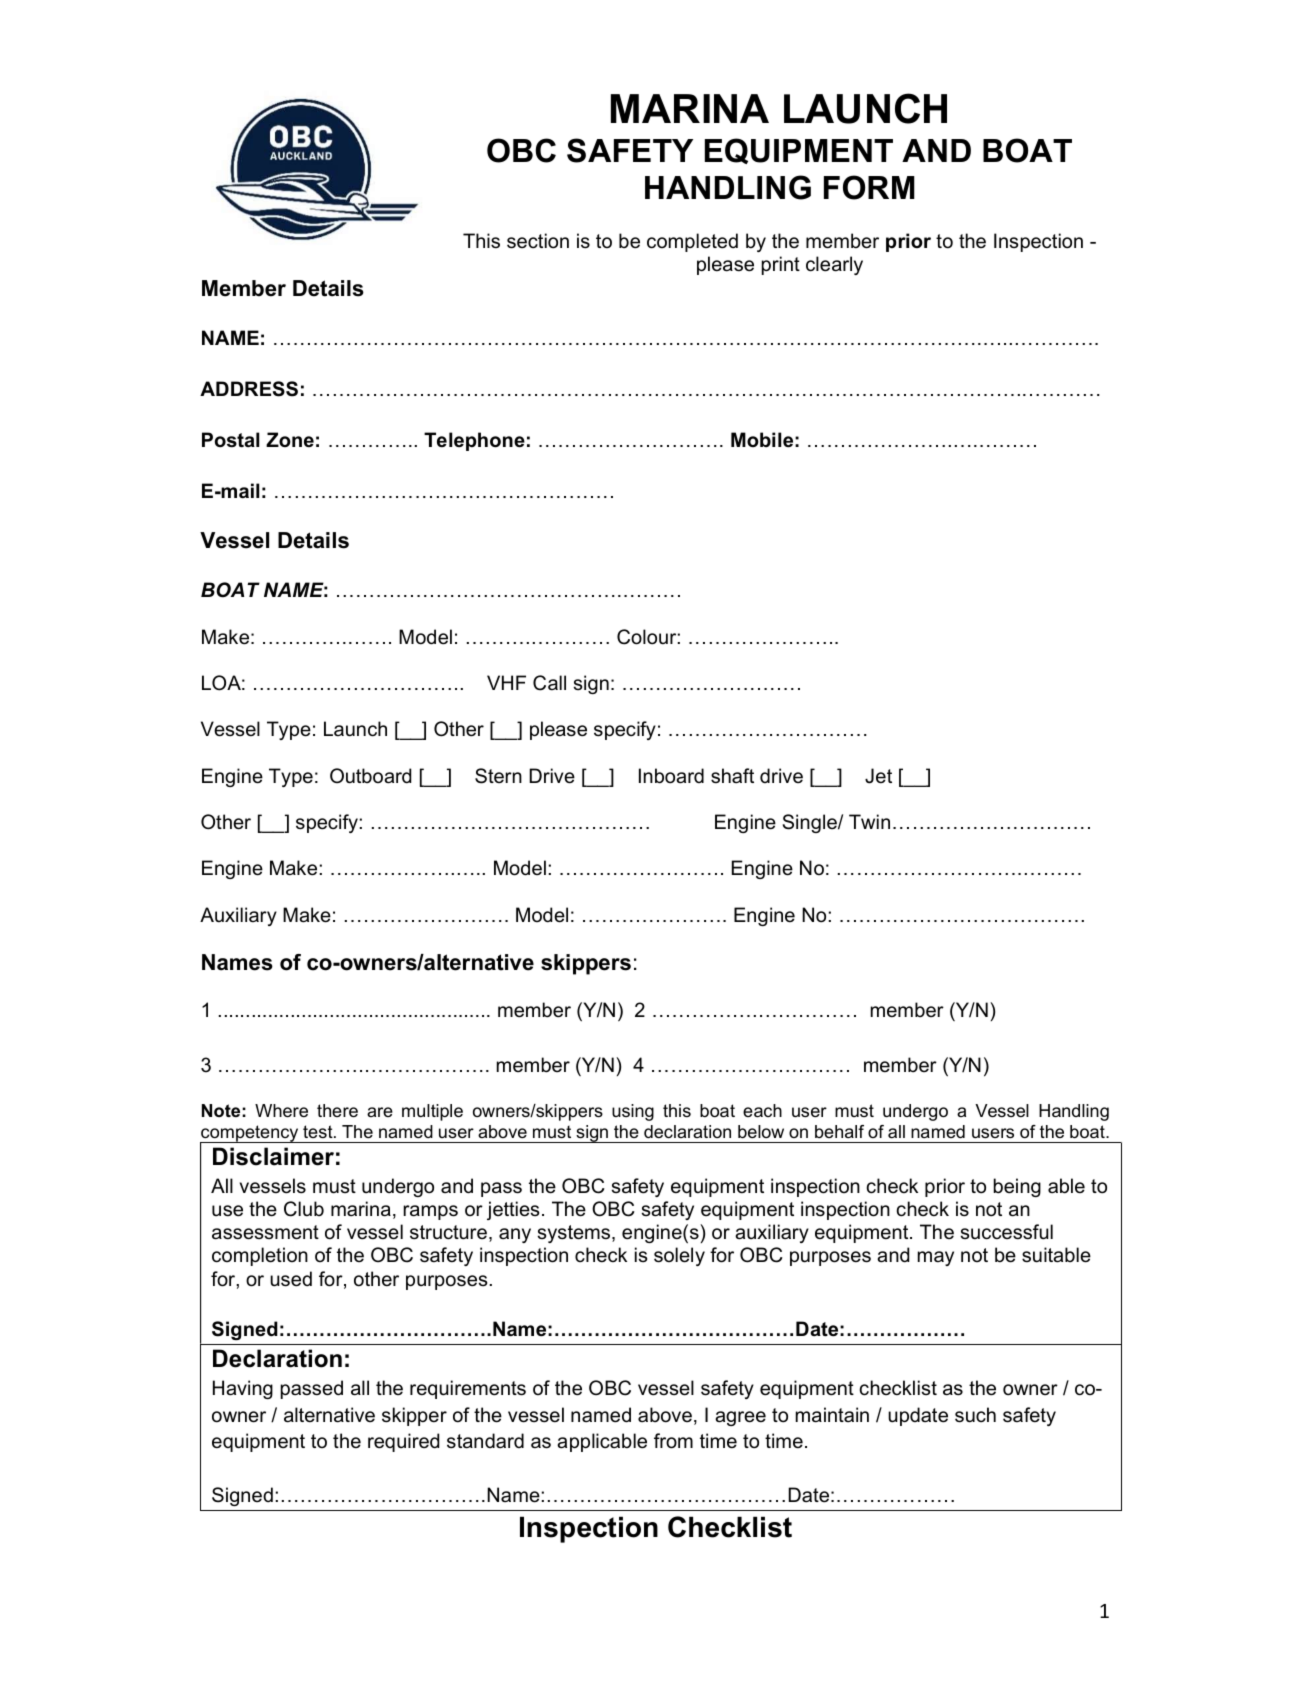  Describe the element at coordinates (290, 440) in the page. I see `Zone` at that location.
